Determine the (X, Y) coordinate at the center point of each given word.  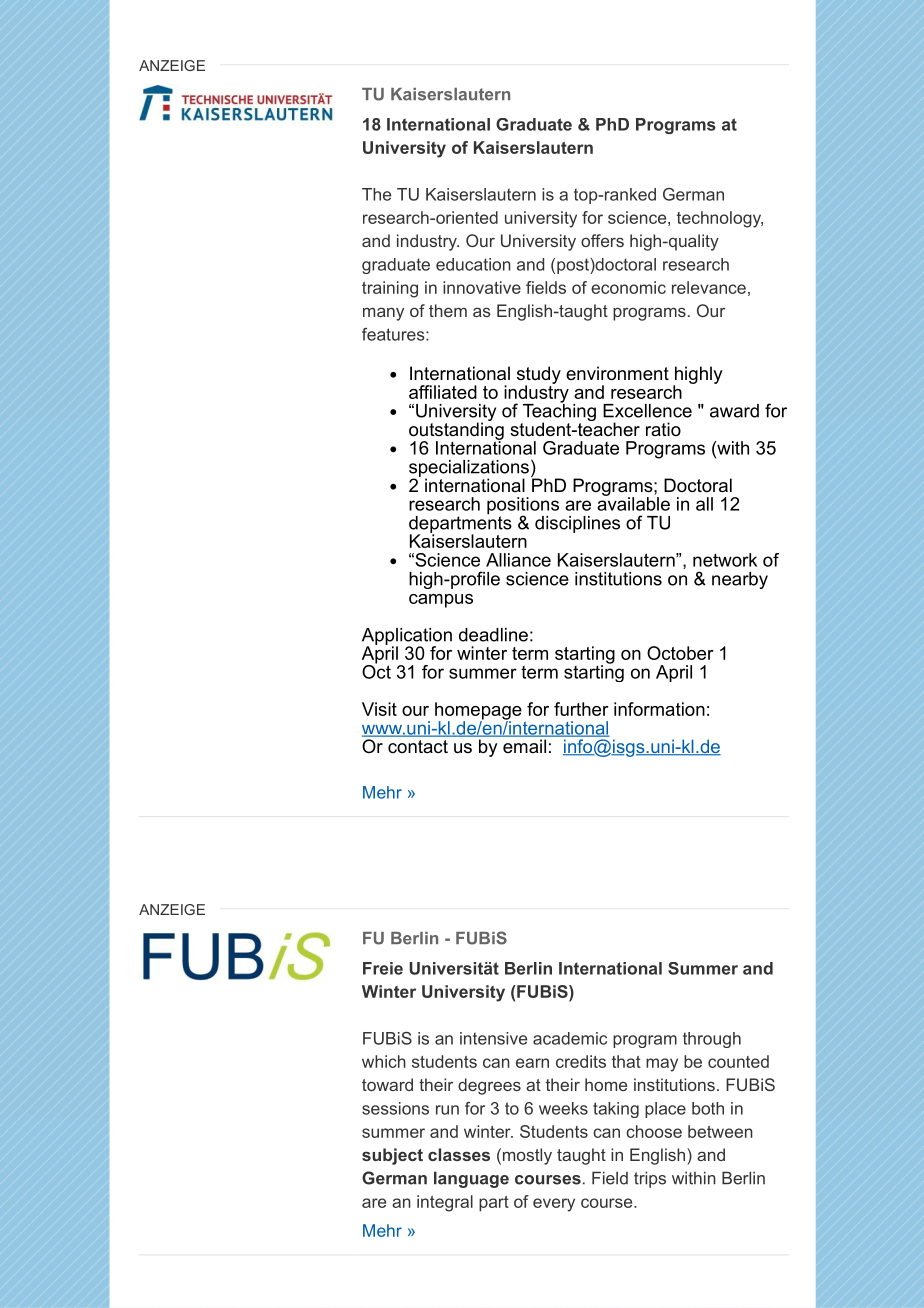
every (554, 1205)
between (720, 1131)
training (390, 289)
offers (602, 240)
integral (445, 1203)
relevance (709, 287)
